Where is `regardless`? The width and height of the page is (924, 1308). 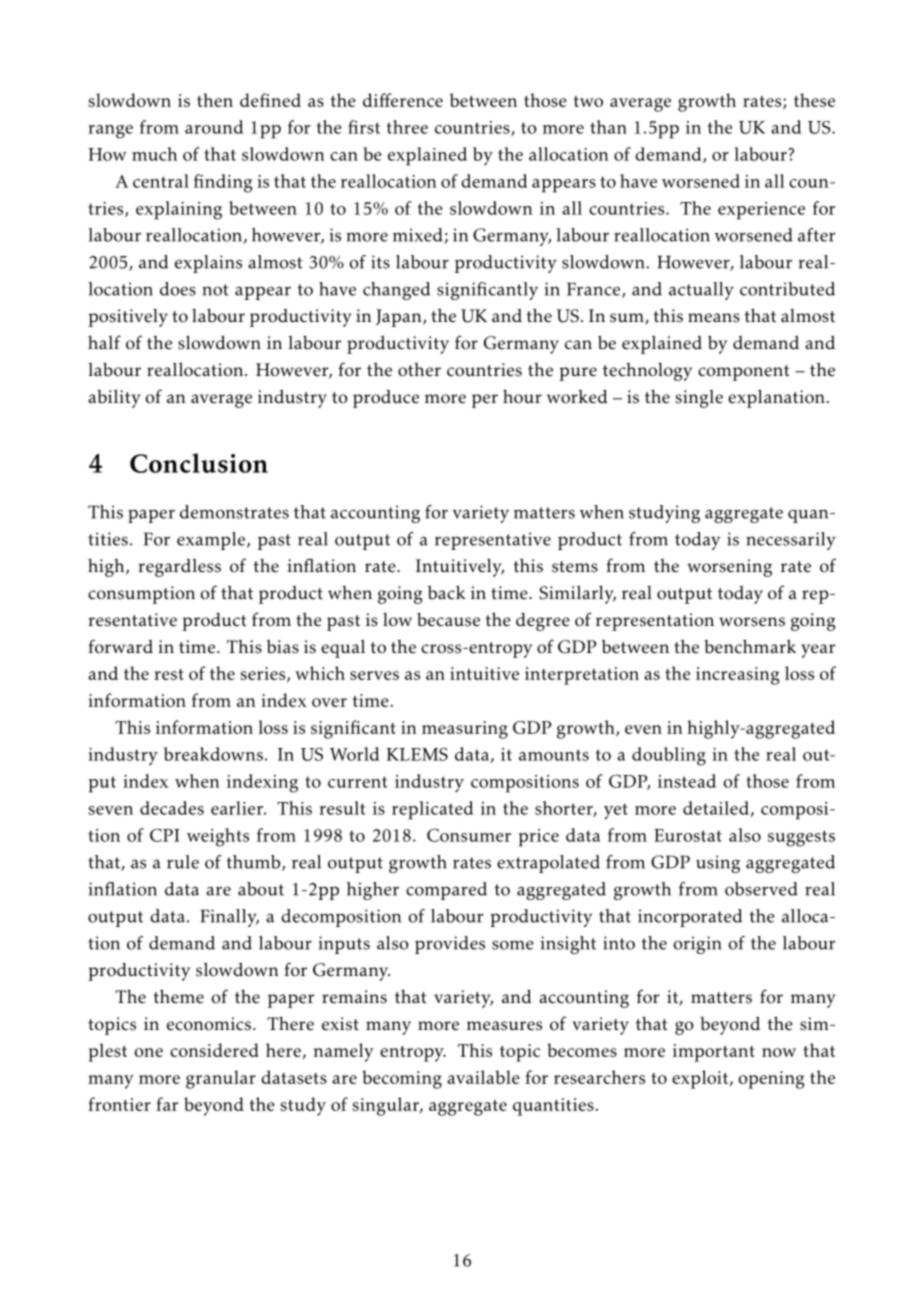 regardless is located at coordinates (179, 568).
